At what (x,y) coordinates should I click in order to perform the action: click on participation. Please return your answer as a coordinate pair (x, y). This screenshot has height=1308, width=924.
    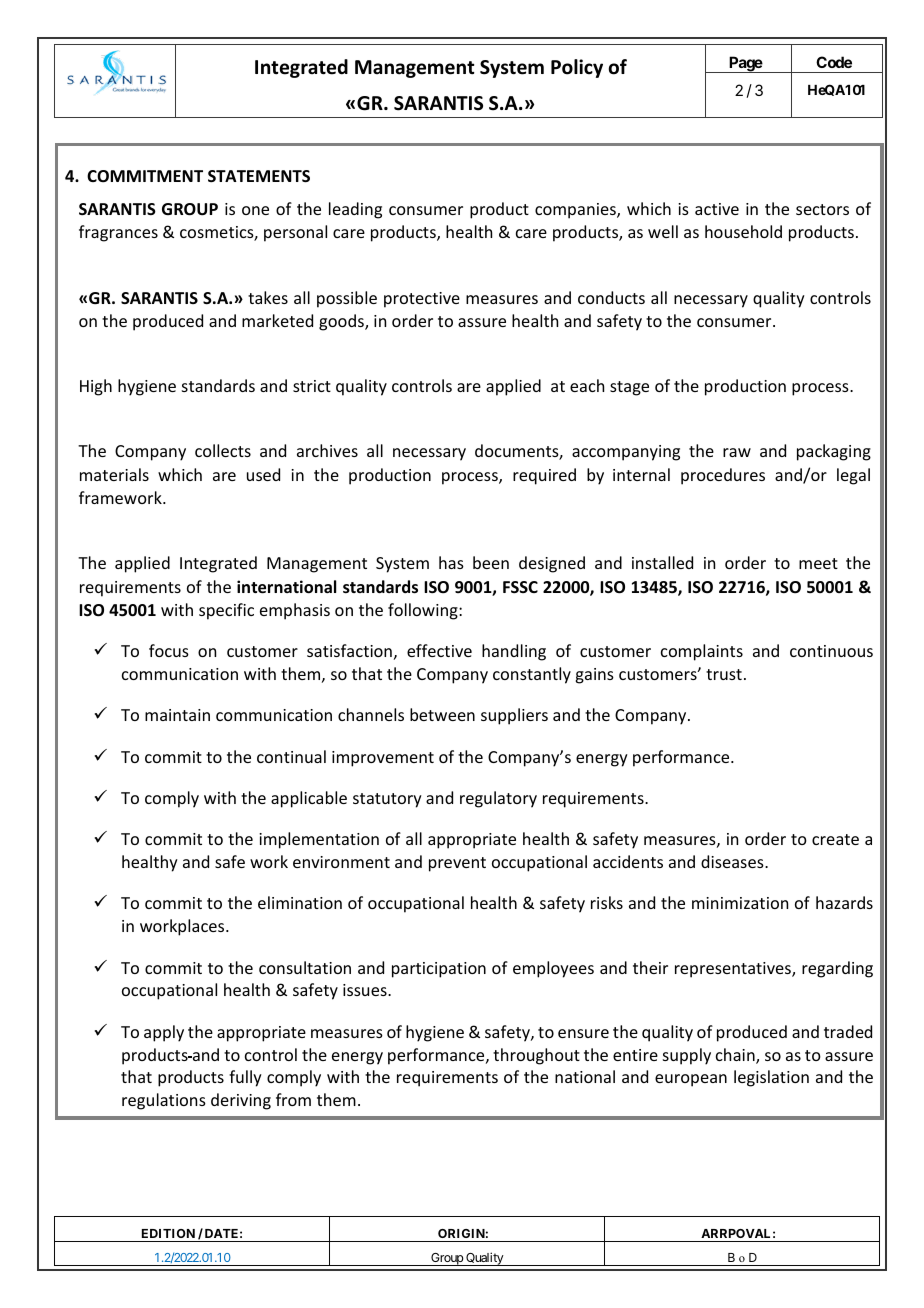
    Looking at the image, I should click on (439, 970).
